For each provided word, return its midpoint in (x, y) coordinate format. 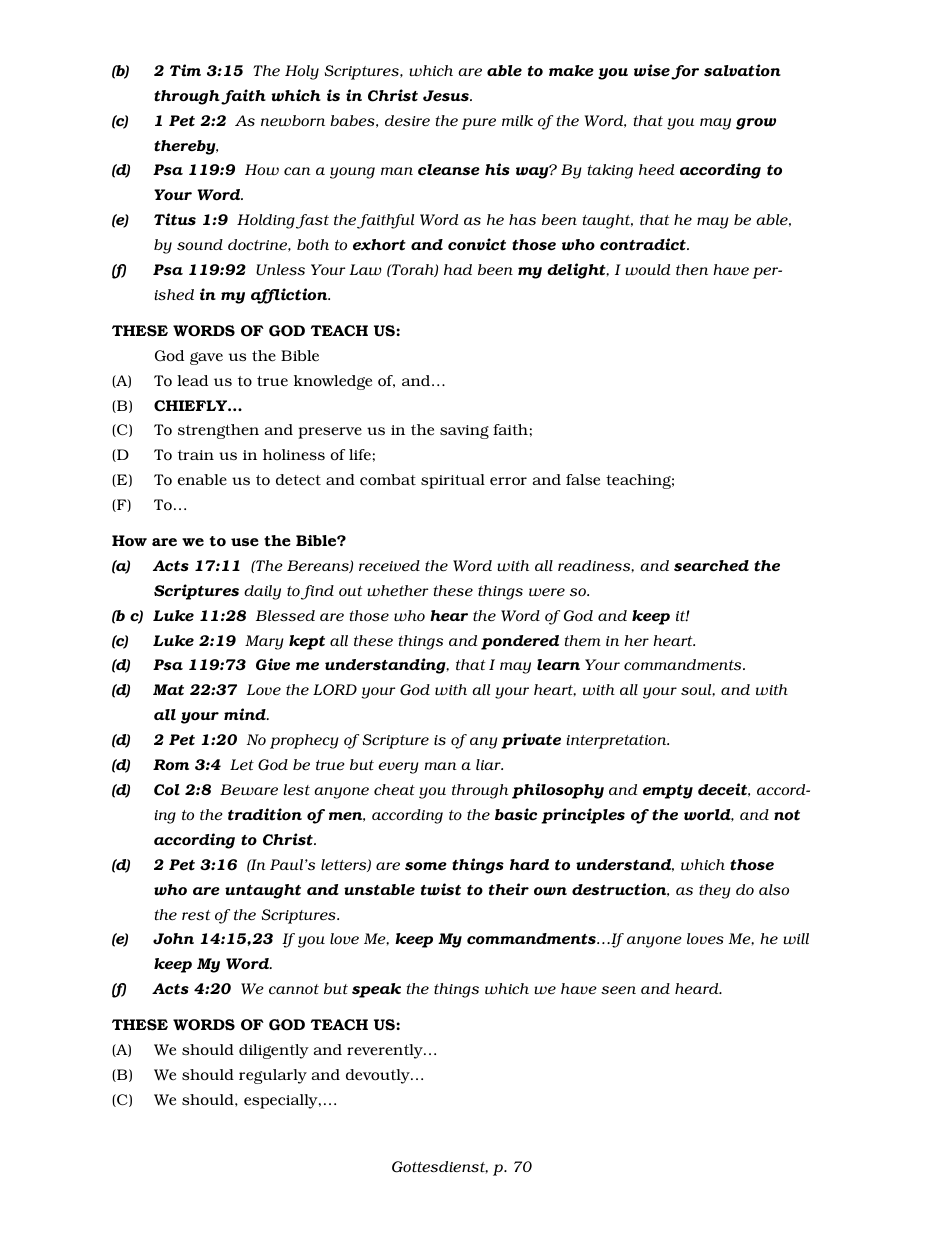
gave (206, 358)
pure (479, 124)
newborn (293, 121)
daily (262, 592)
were (547, 592)
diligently (274, 1051)
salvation (742, 70)
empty (668, 792)
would (647, 270)
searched (711, 566)
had (458, 269)
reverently (386, 1051)
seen (618, 990)
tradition (265, 814)
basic (516, 814)
